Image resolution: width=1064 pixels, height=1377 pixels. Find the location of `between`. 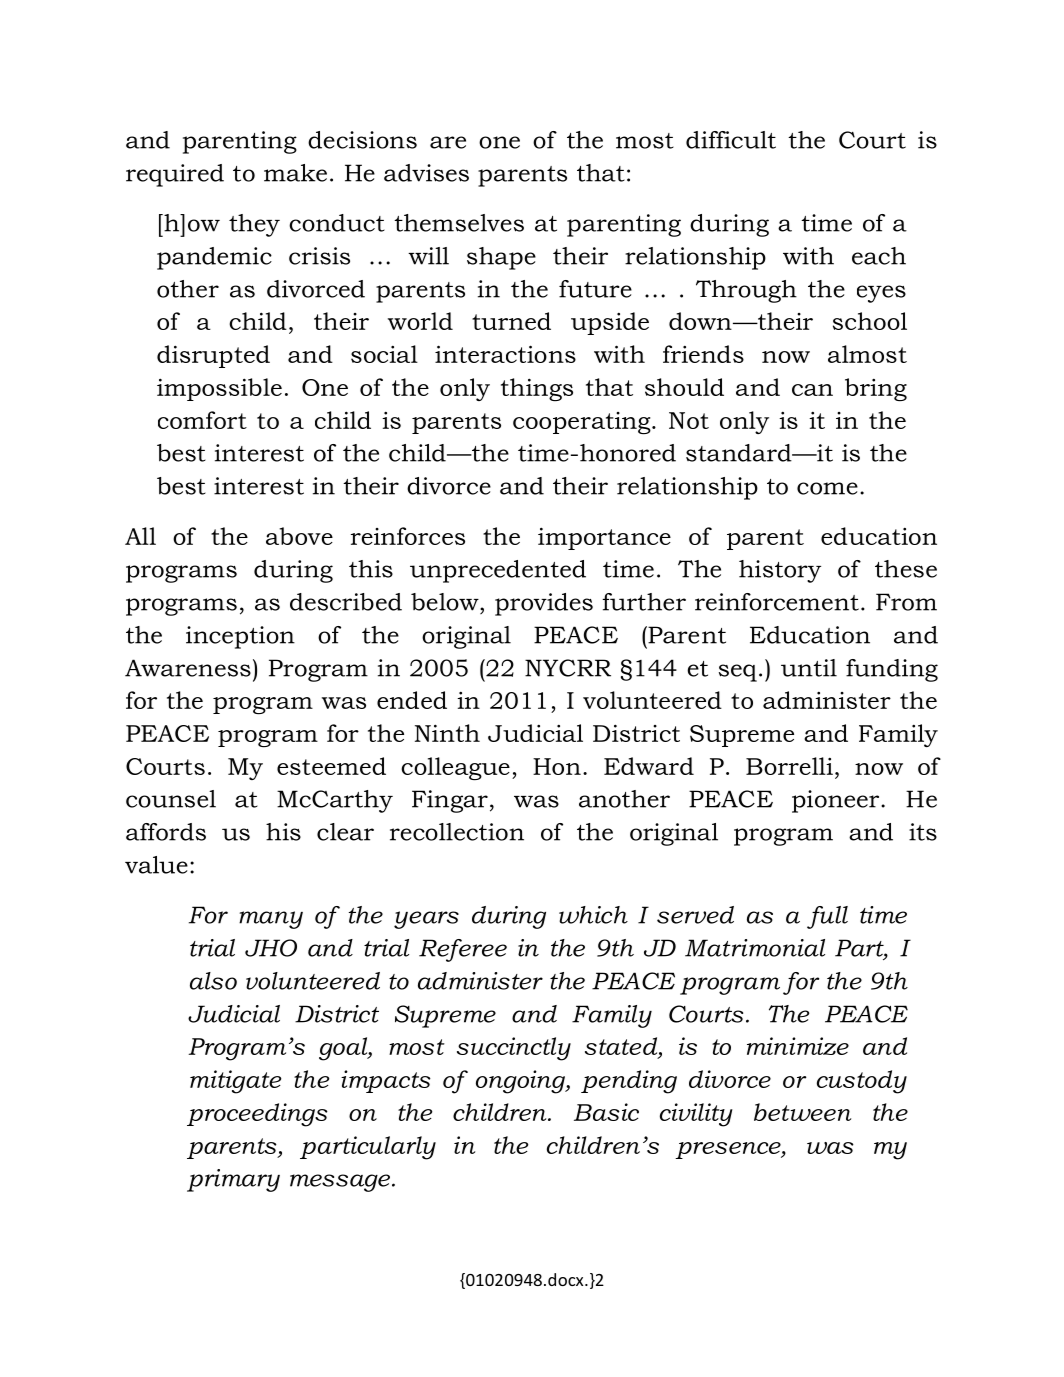

between is located at coordinates (802, 1112).
